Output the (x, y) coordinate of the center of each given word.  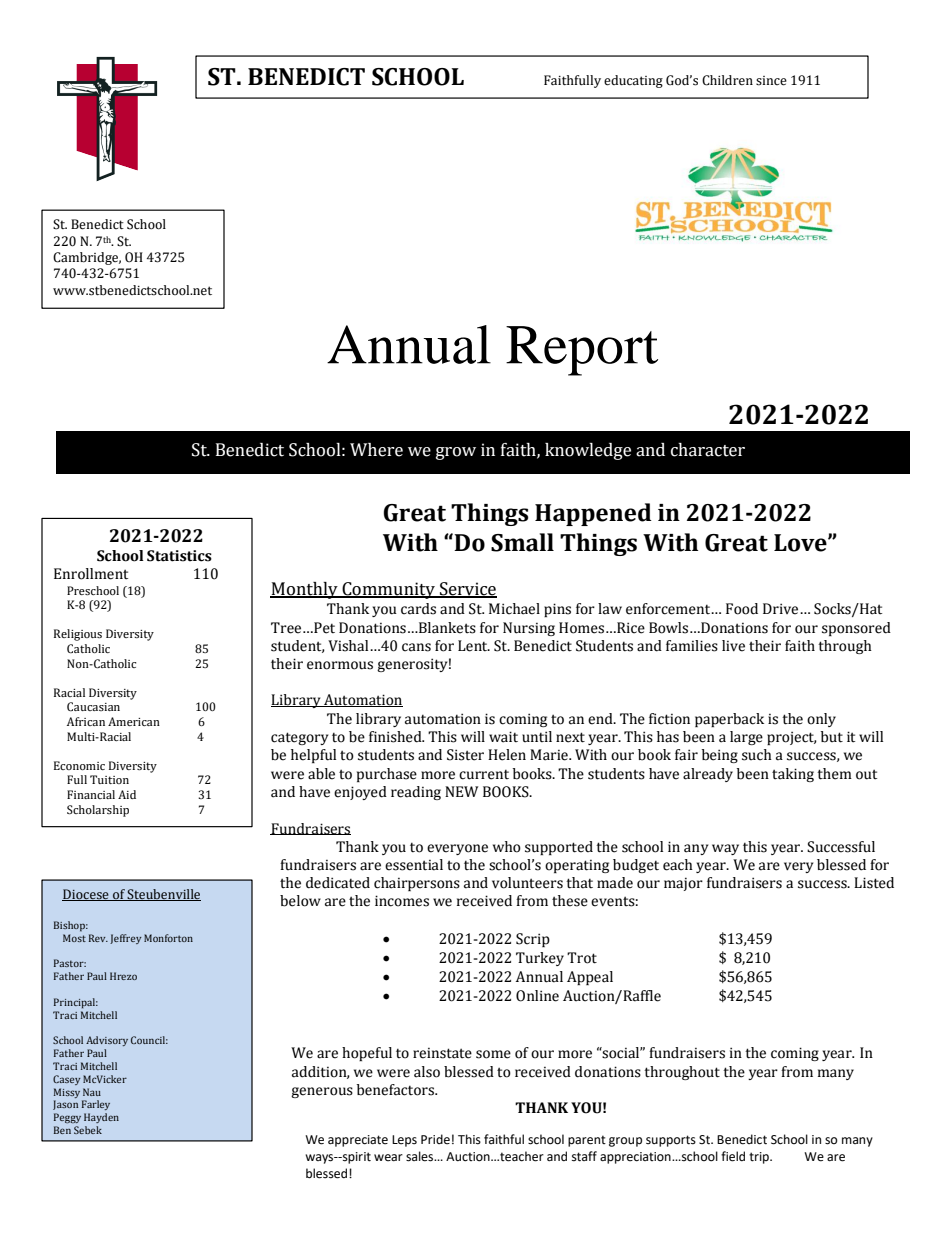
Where (376, 450)
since (771, 81)
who (507, 847)
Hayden (101, 1118)
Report (582, 351)
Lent (474, 646)
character (708, 450)
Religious (78, 635)
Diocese (86, 895)
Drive (782, 609)
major (683, 884)
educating (633, 81)
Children (727, 80)
